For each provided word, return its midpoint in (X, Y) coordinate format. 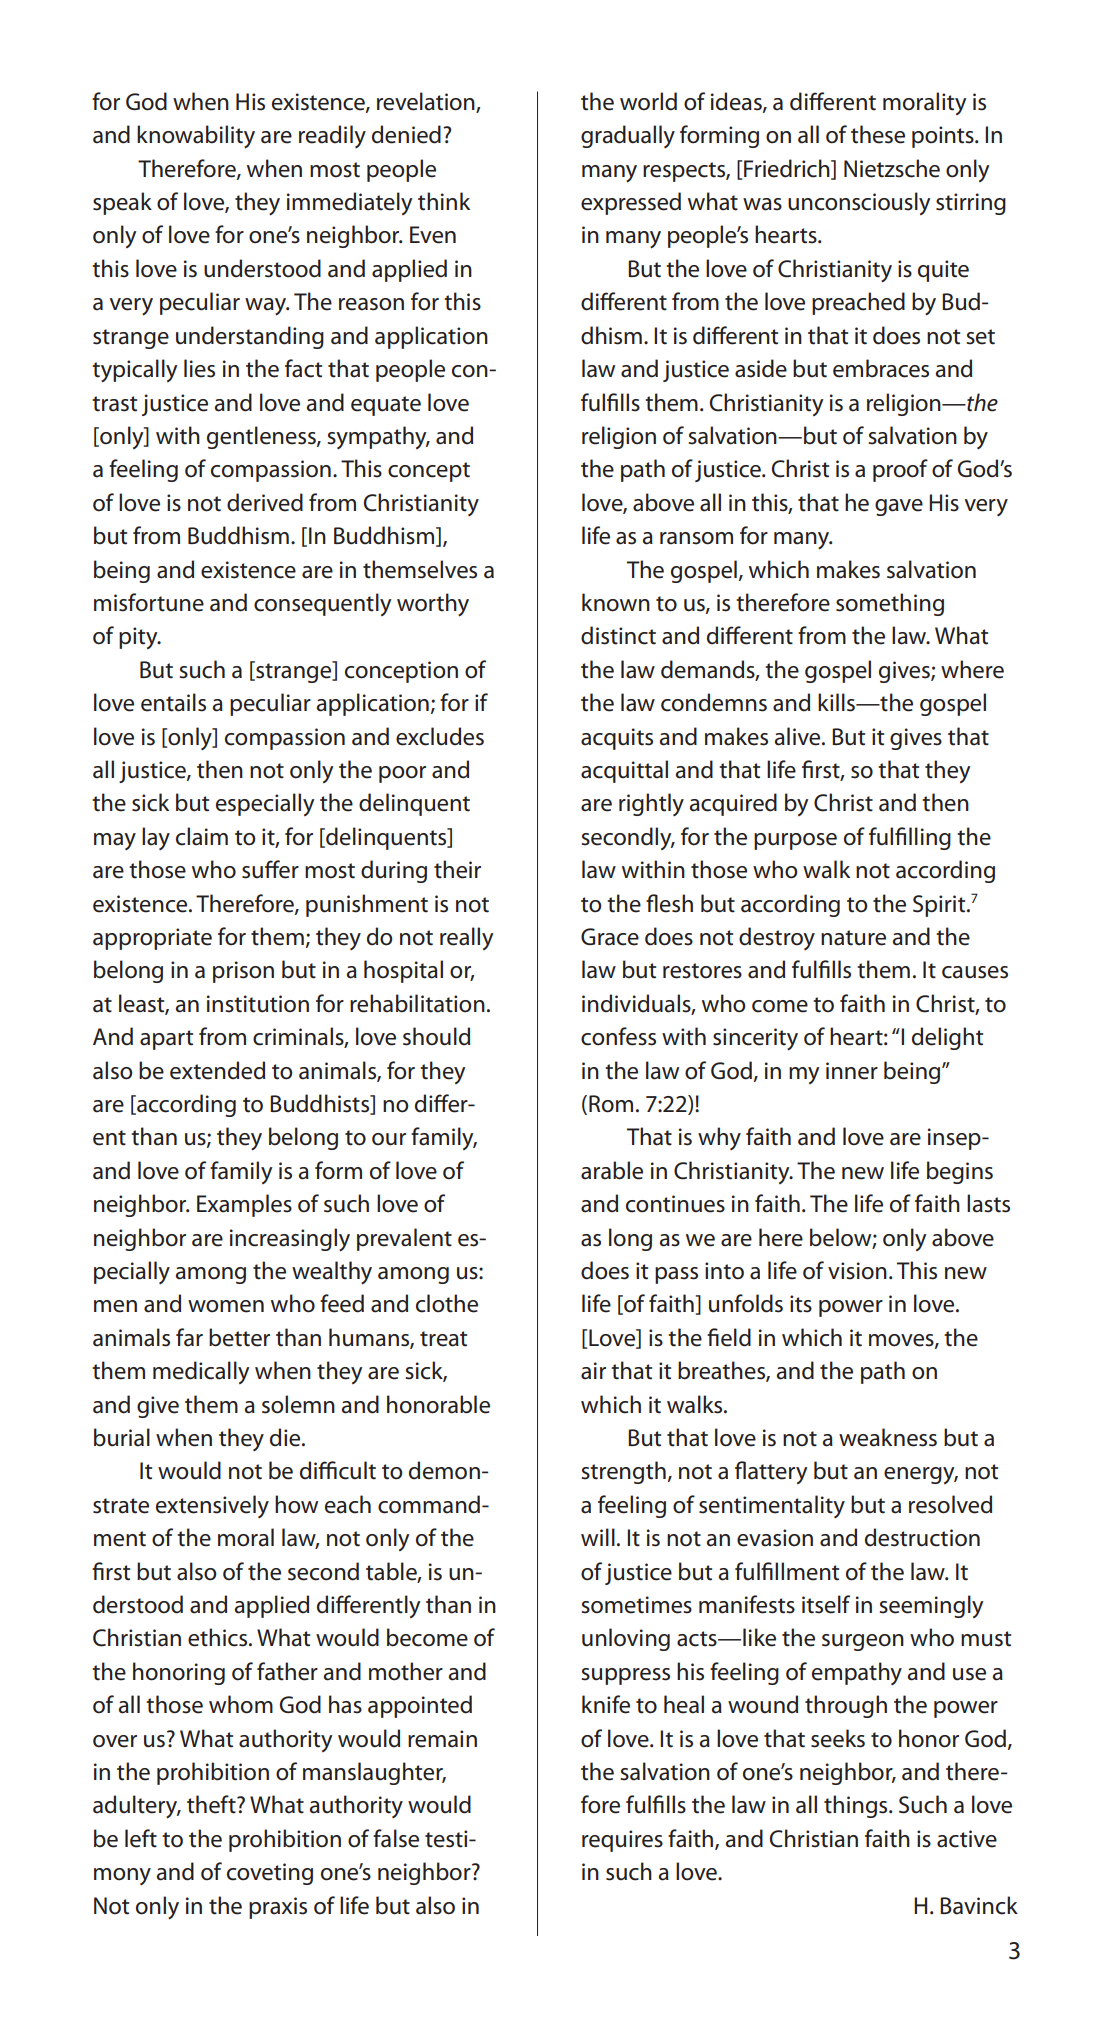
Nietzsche (892, 168)
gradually (628, 136)
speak (122, 203)
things (857, 1806)
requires (622, 1841)
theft (212, 1804)
